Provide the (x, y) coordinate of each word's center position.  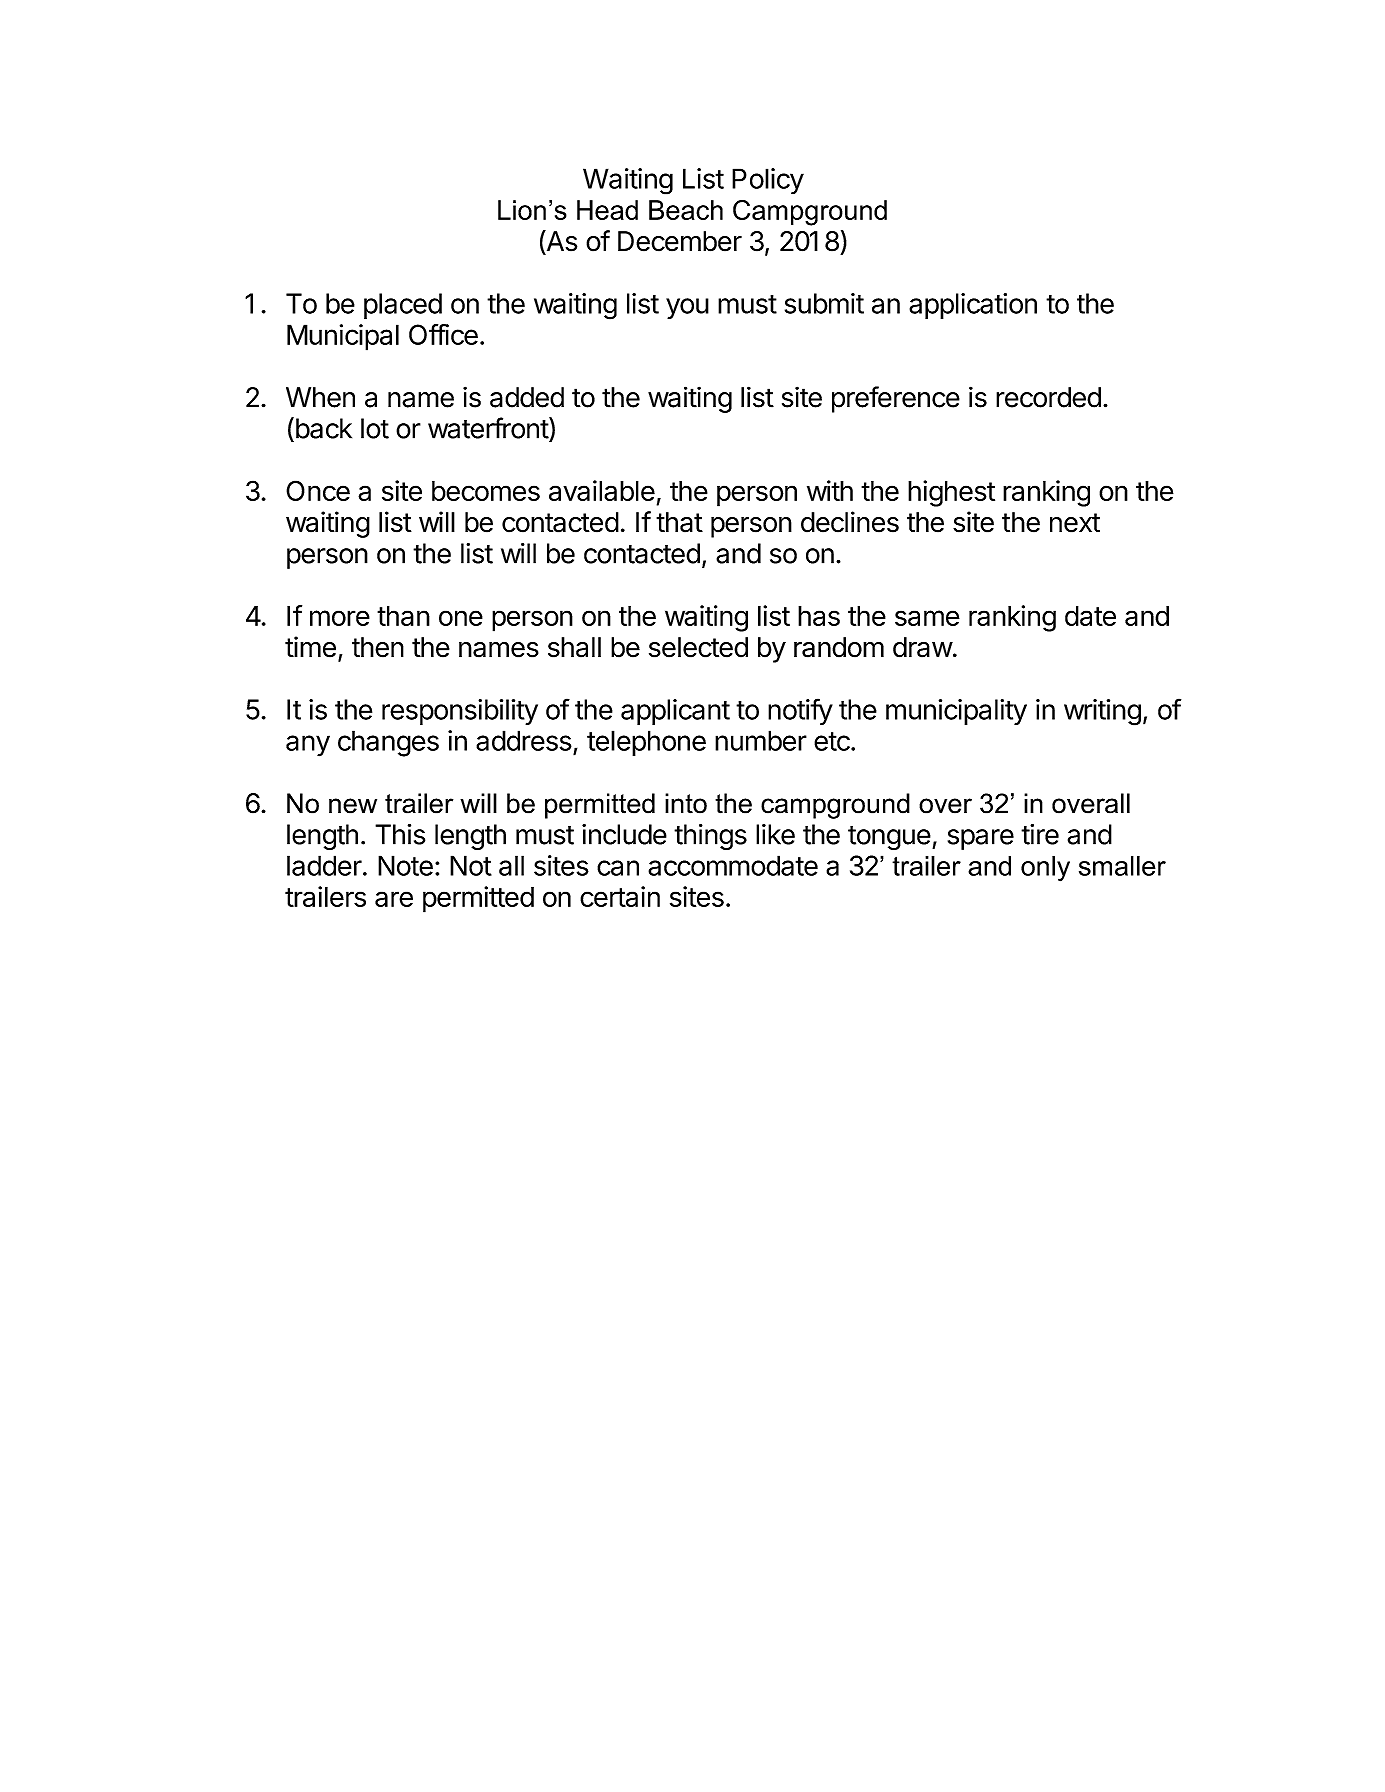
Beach (686, 210)
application (973, 306)
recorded (1048, 397)
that (679, 522)
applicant (675, 712)
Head (607, 210)
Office (443, 334)
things (710, 837)
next (1075, 523)
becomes (486, 491)
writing (1102, 712)
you (687, 308)
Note (405, 865)
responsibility (460, 712)
